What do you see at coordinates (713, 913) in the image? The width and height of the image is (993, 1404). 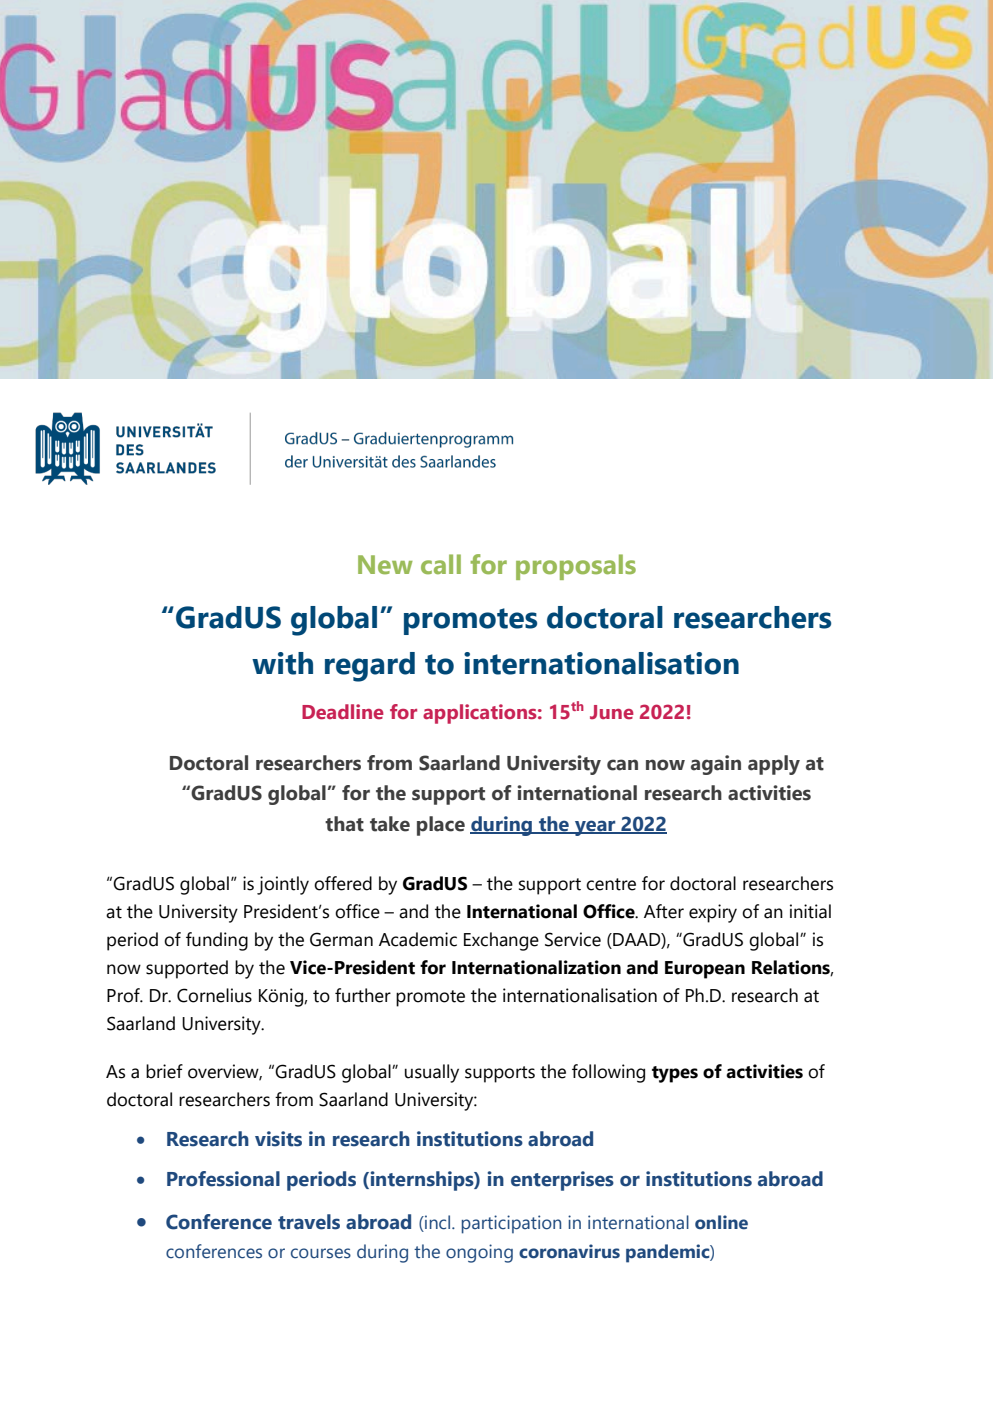 I see `expiry` at bounding box center [713, 913].
